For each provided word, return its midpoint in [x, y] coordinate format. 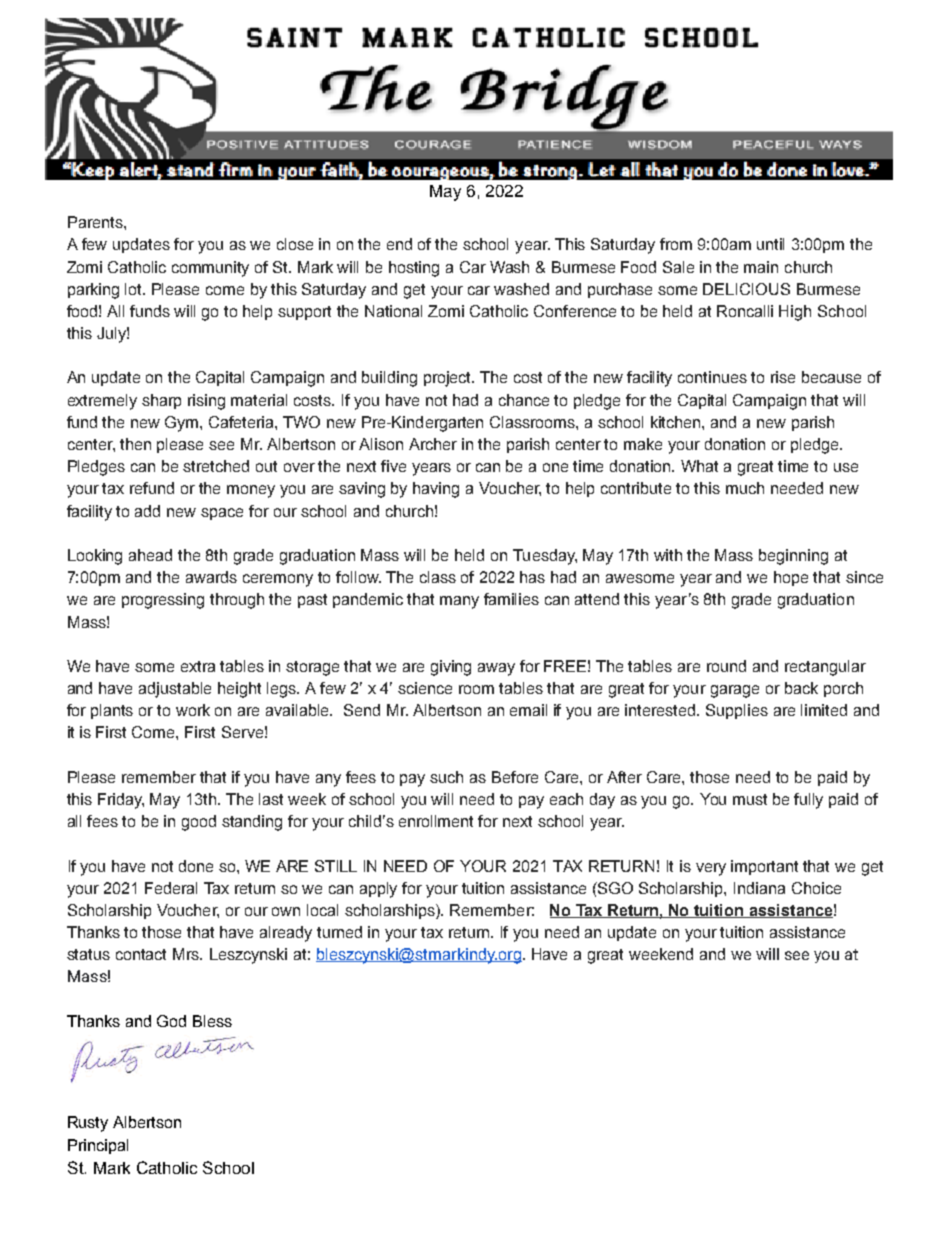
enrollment [436, 821]
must [750, 799]
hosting [414, 269]
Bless [212, 1021]
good [199, 823]
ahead [150, 555]
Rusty [88, 1124]
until [770, 244]
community [210, 269]
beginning [793, 557]
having [436, 490]
